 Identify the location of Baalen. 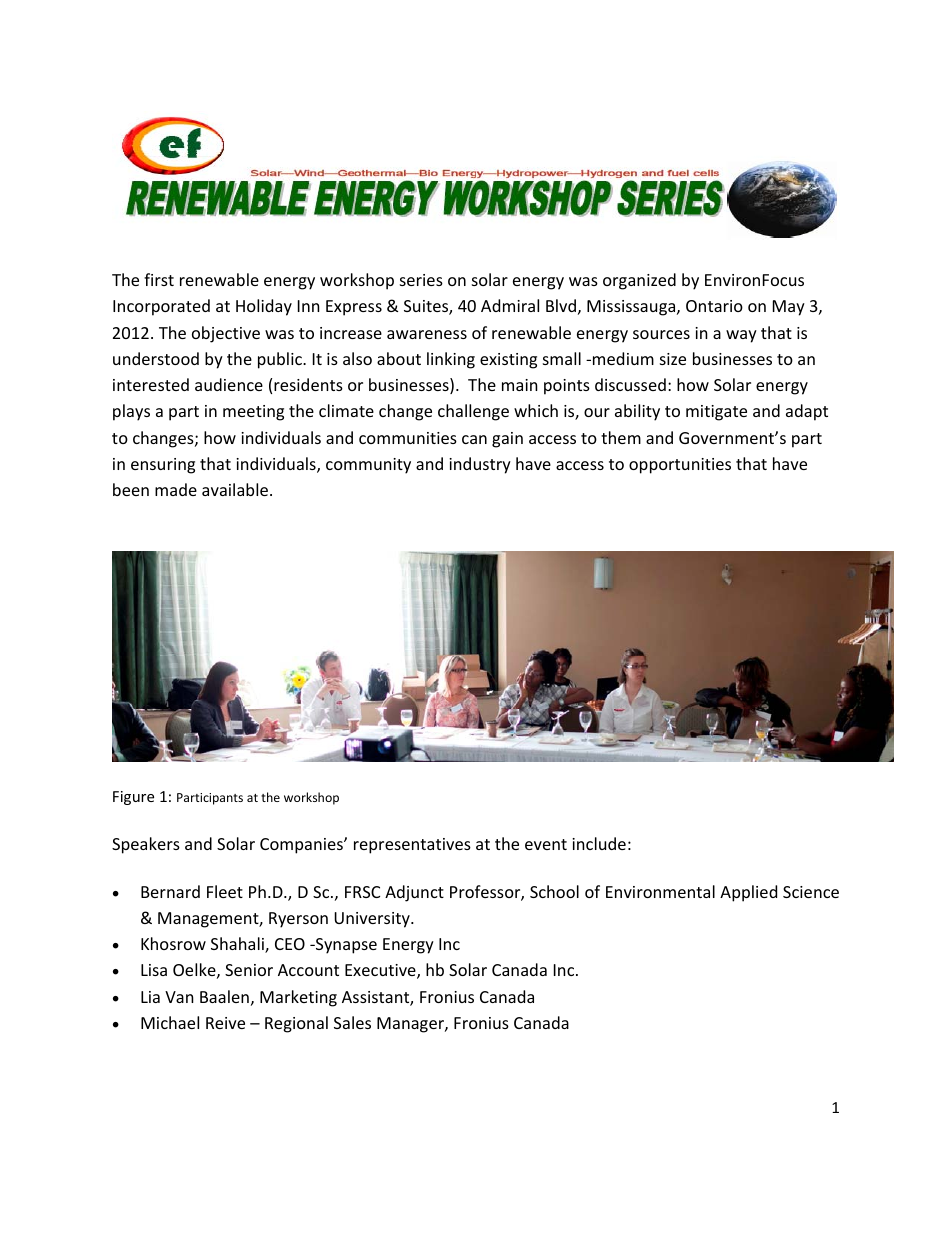
(224, 996).
